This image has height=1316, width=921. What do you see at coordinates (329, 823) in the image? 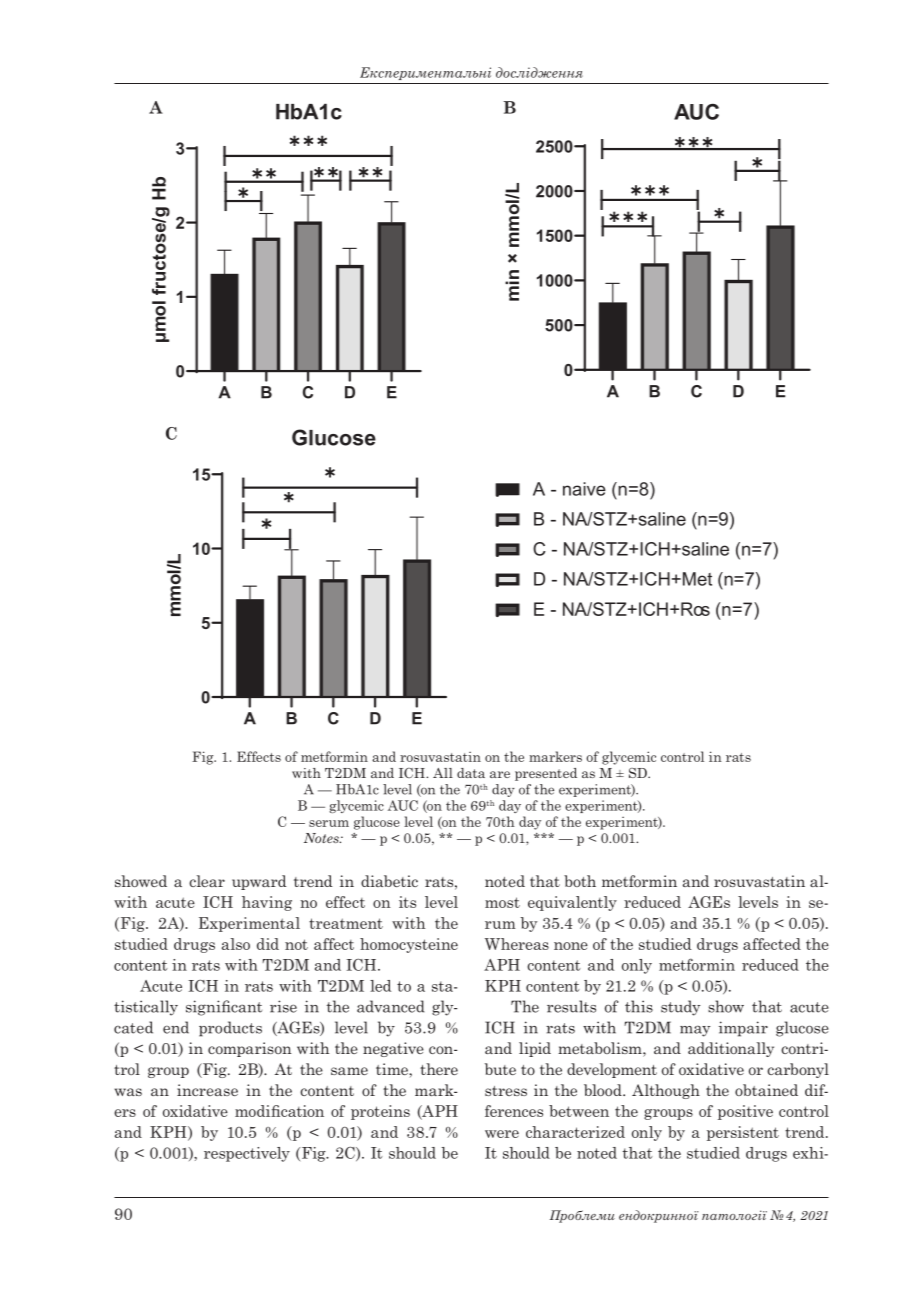
I see `serum` at bounding box center [329, 823].
